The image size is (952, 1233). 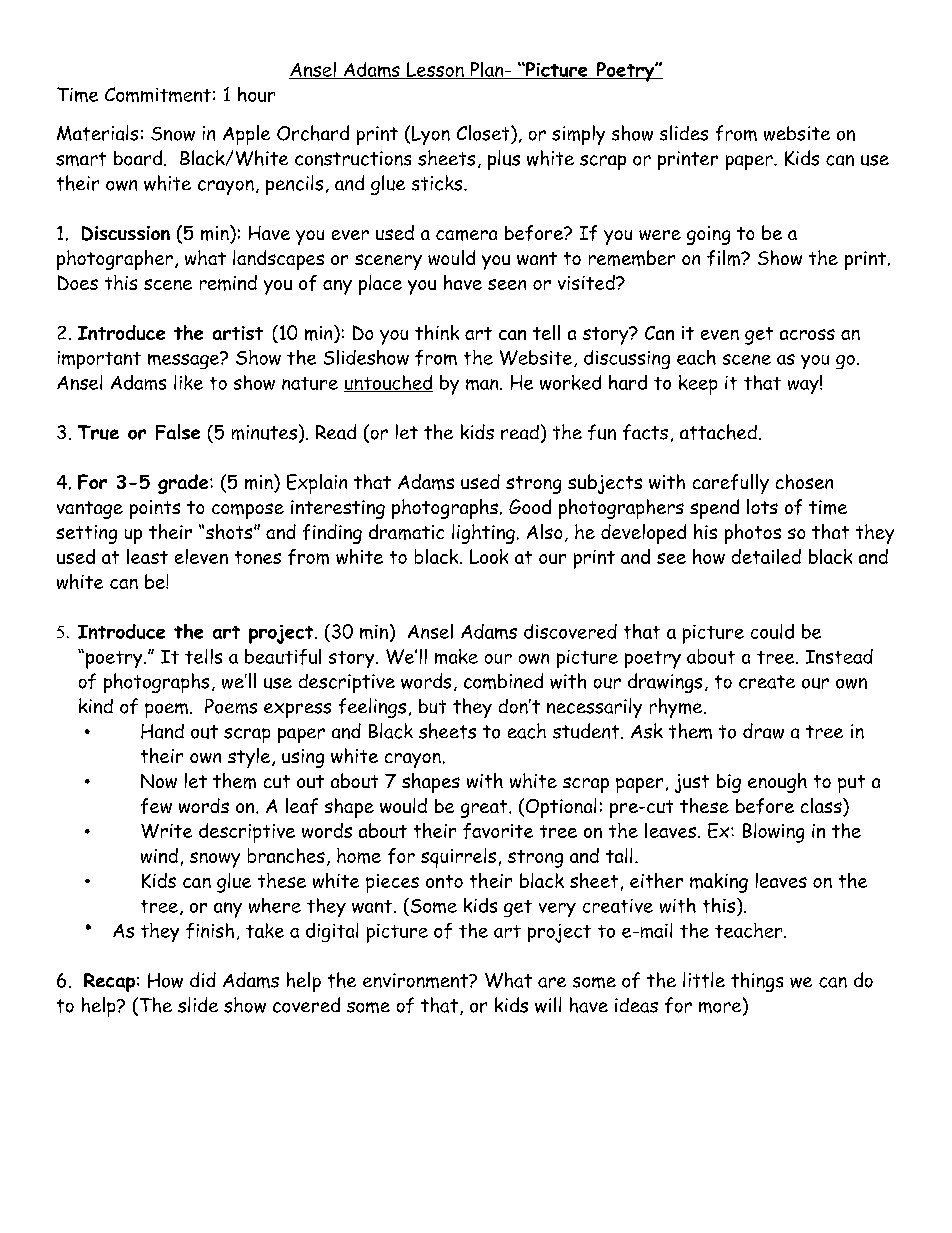 What do you see at coordinates (437, 332) in the document?
I see `think` at bounding box center [437, 332].
